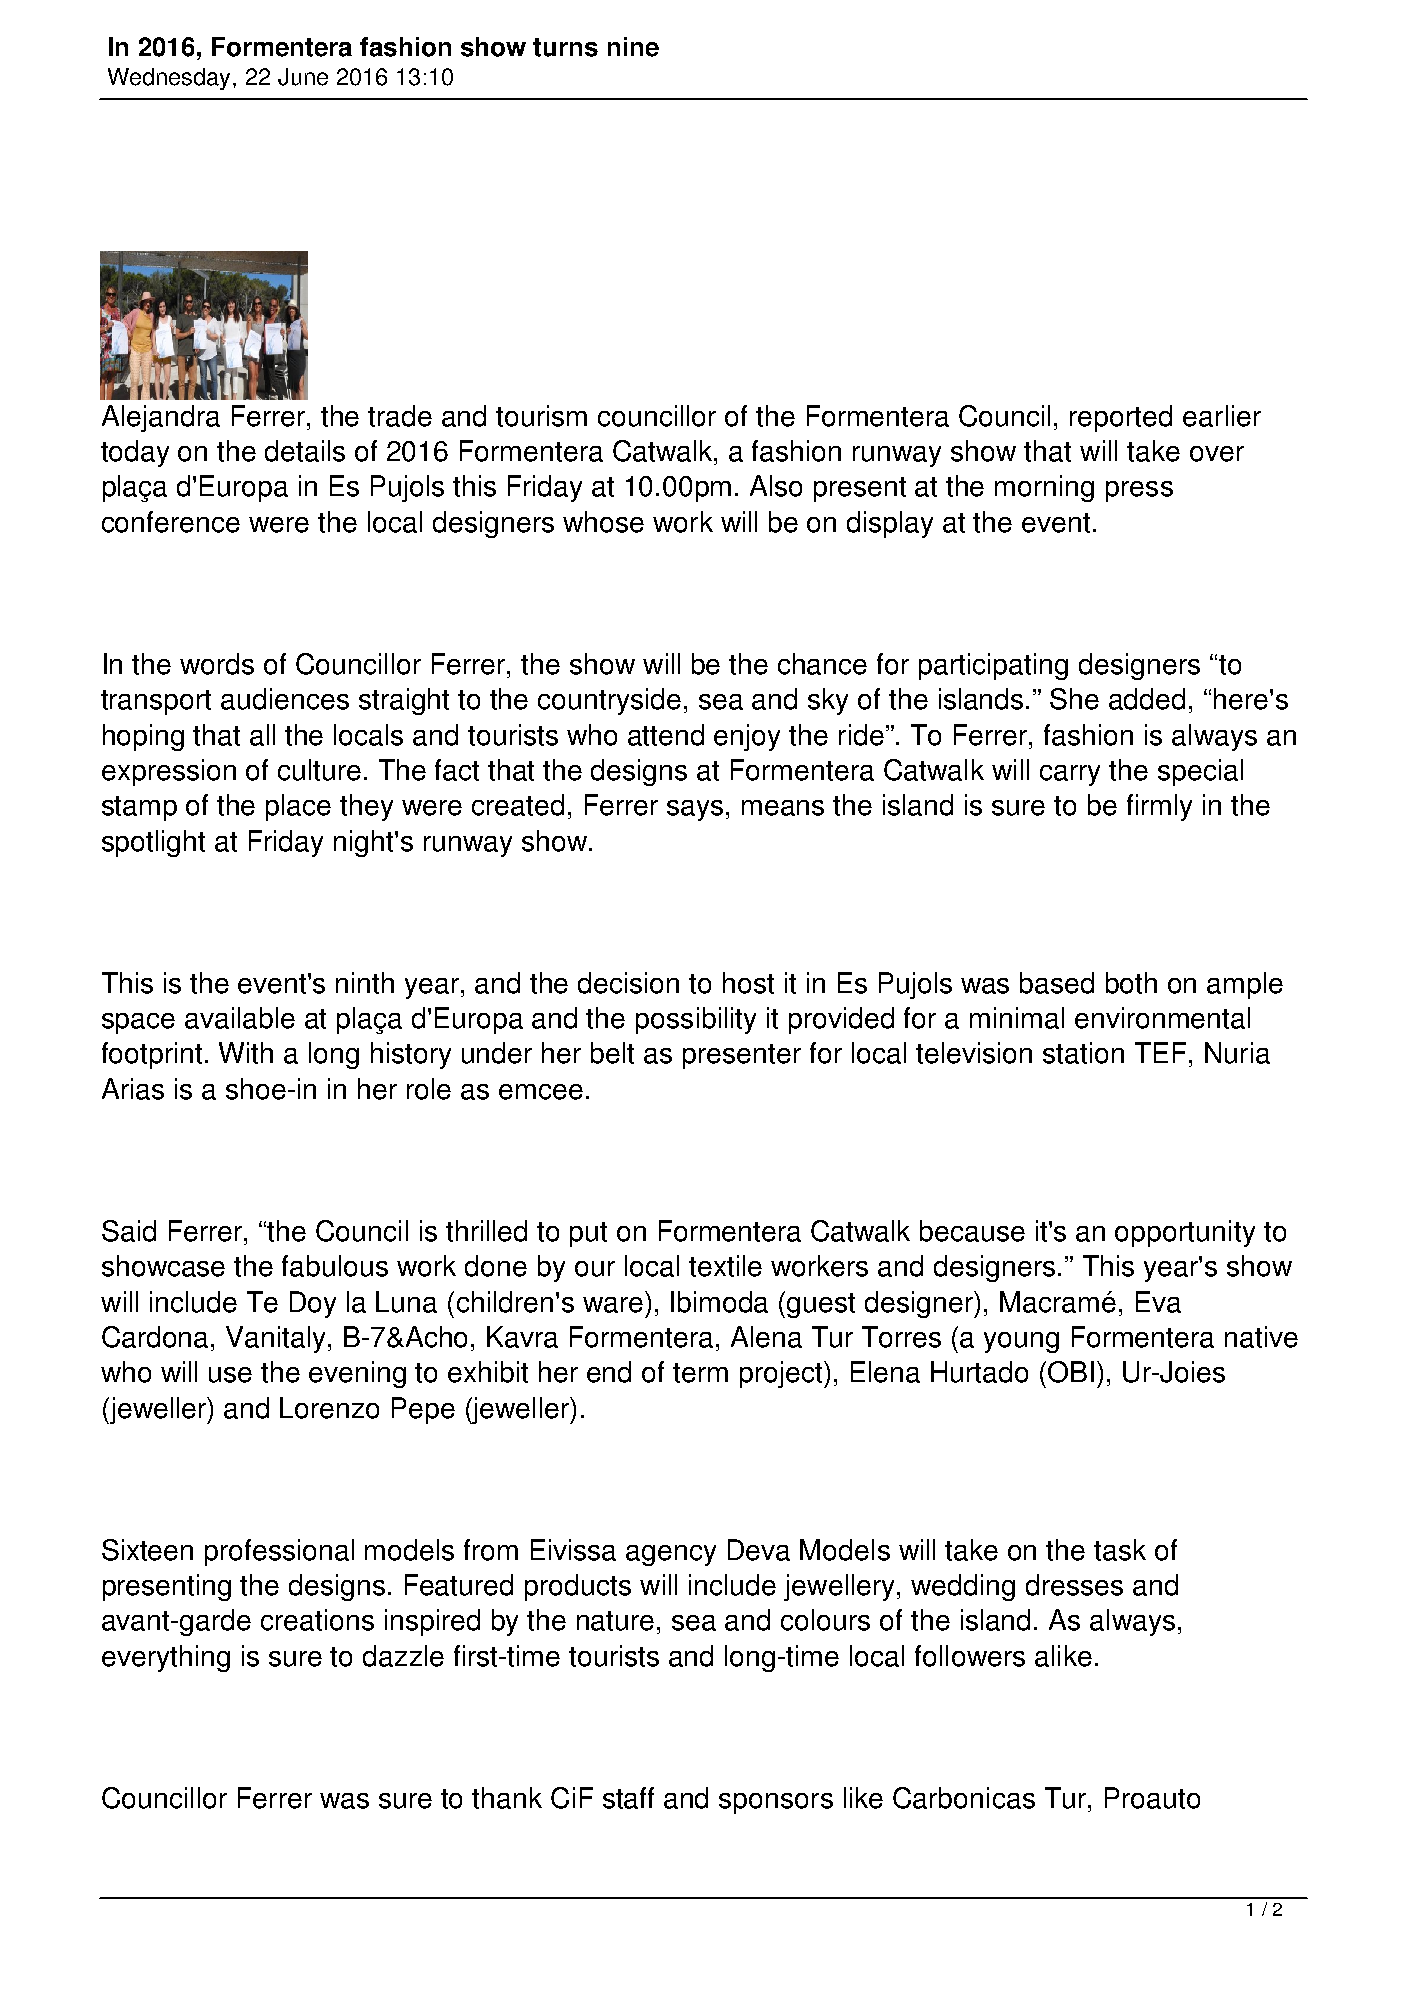  I want to click on textile, so click(725, 1266).
